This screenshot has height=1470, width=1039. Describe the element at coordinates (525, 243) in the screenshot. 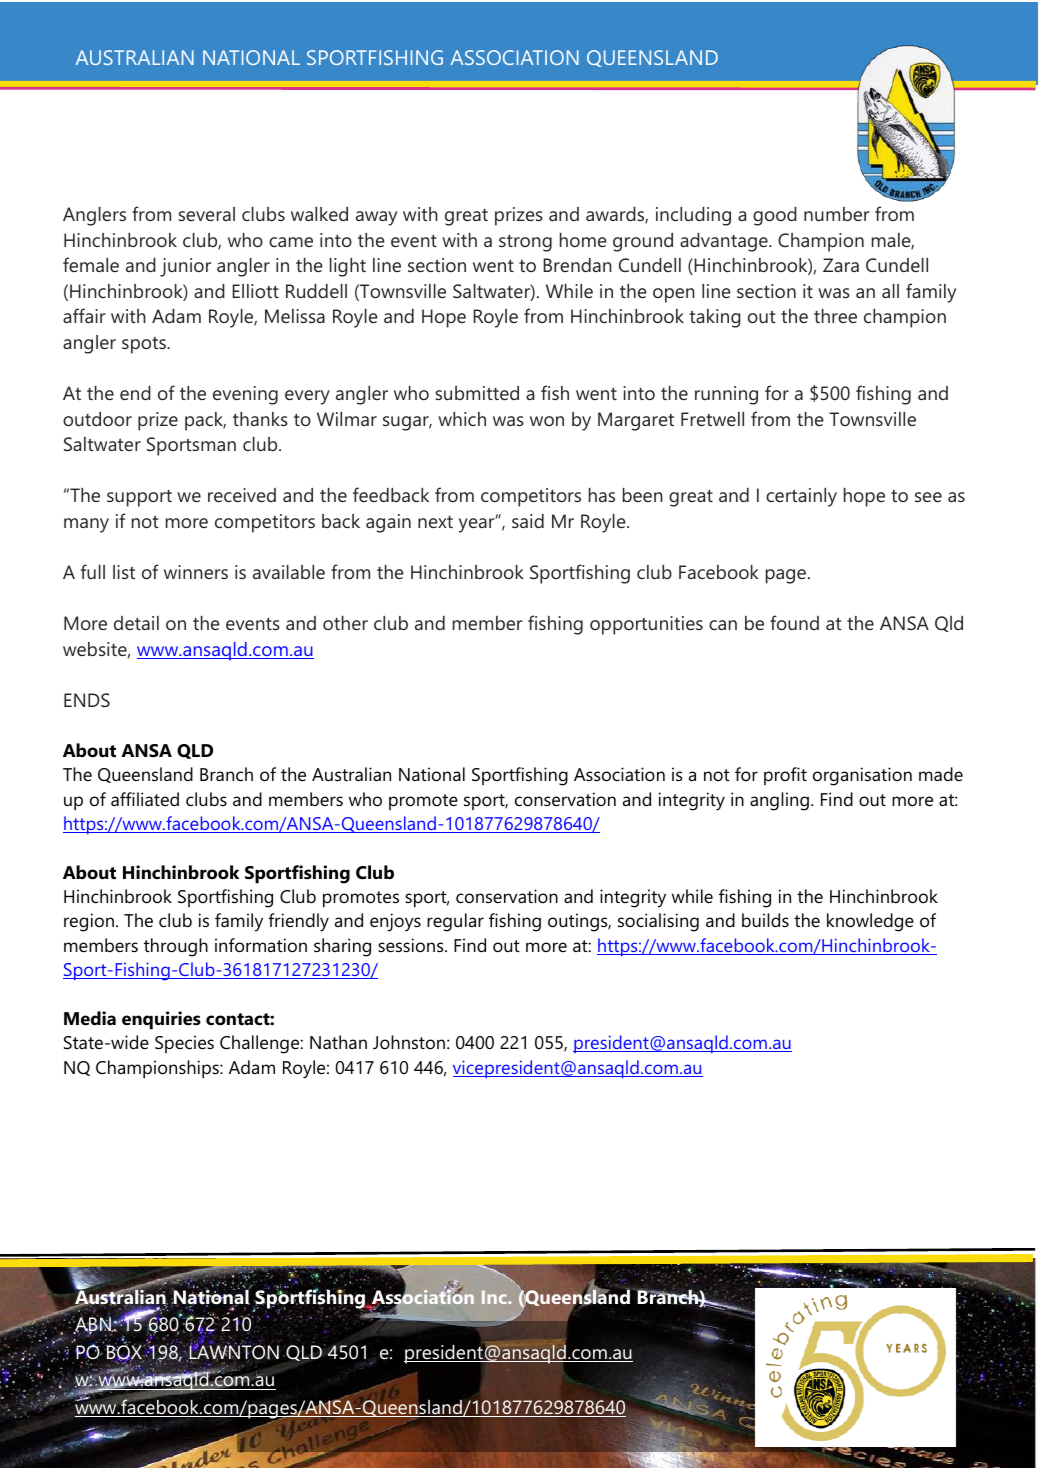

I see `strong` at that location.
